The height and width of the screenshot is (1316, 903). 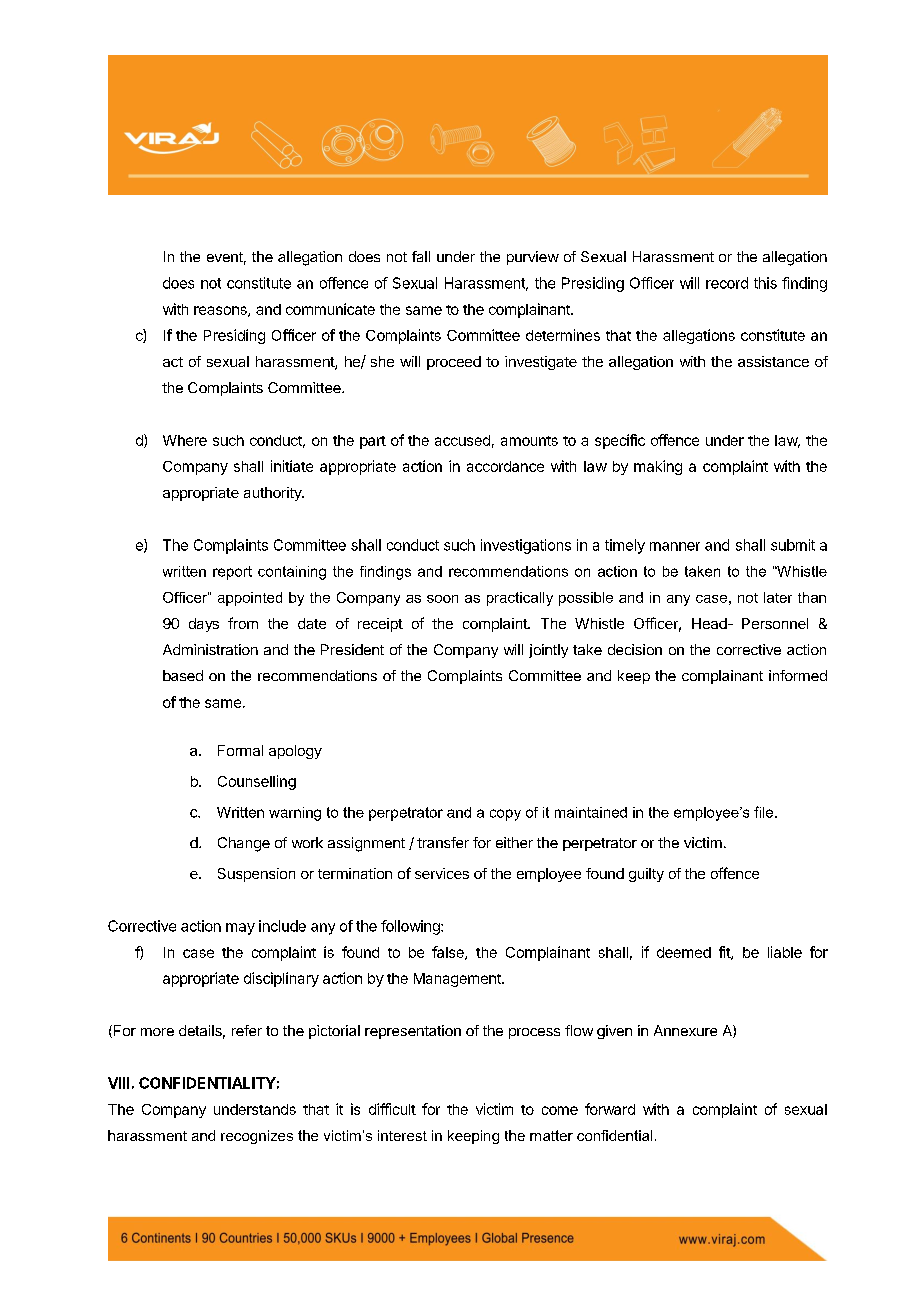 What do you see at coordinates (548, 651) in the screenshot?
I see `jointly` at bounding box center [548, 651].
